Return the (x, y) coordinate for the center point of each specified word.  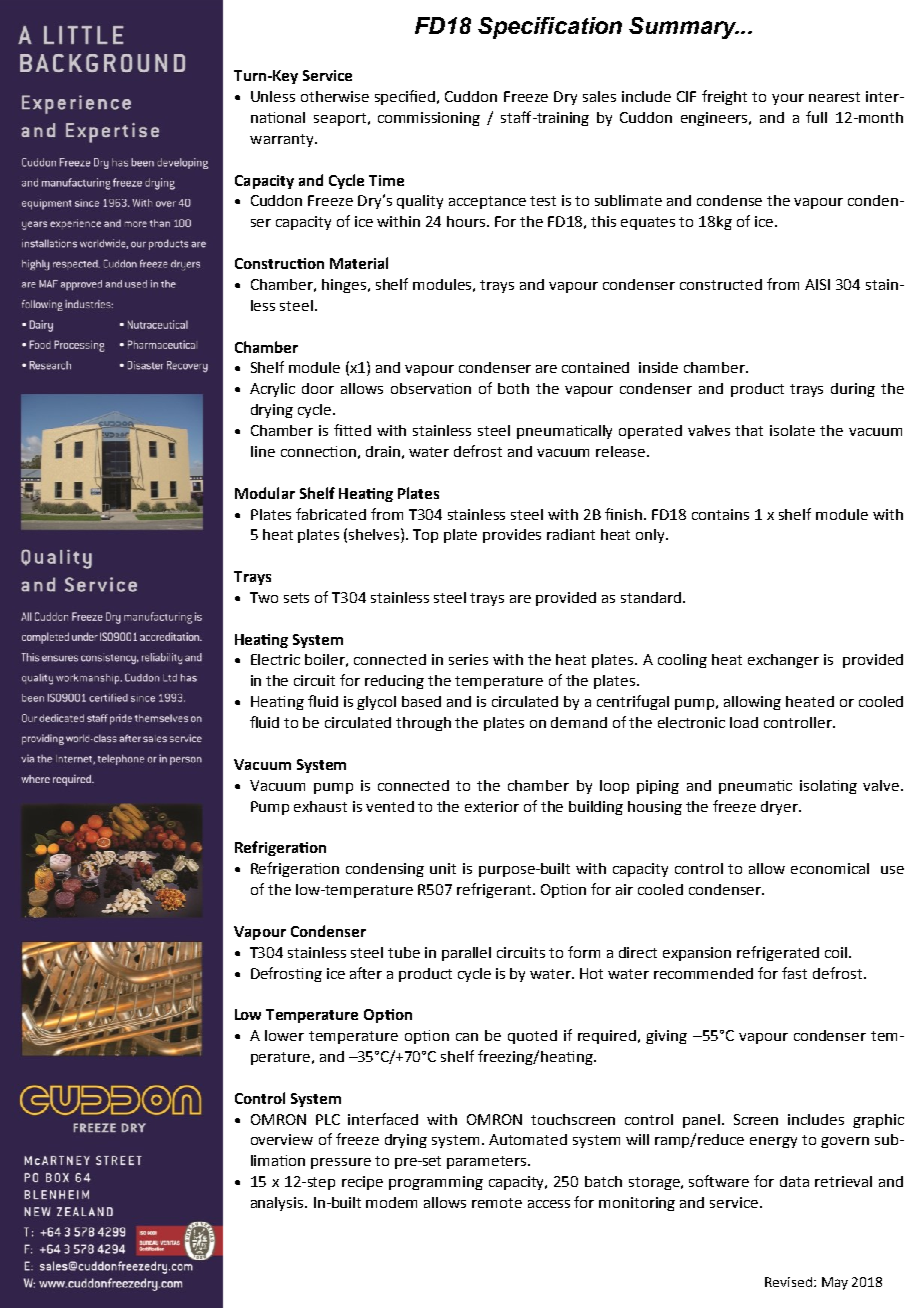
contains (720, 514)
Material (359, 263)
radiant (571, 534)
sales (599, 96)
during (853, 390)
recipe (362, 1183)
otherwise (335, 96)
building (596, 808)
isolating (828, 787)
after (366, 973)
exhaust (320, 806)
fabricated (331, 514)
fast (794, 973)
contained (595, 367)
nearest (834, 97)
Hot (591, 973)
